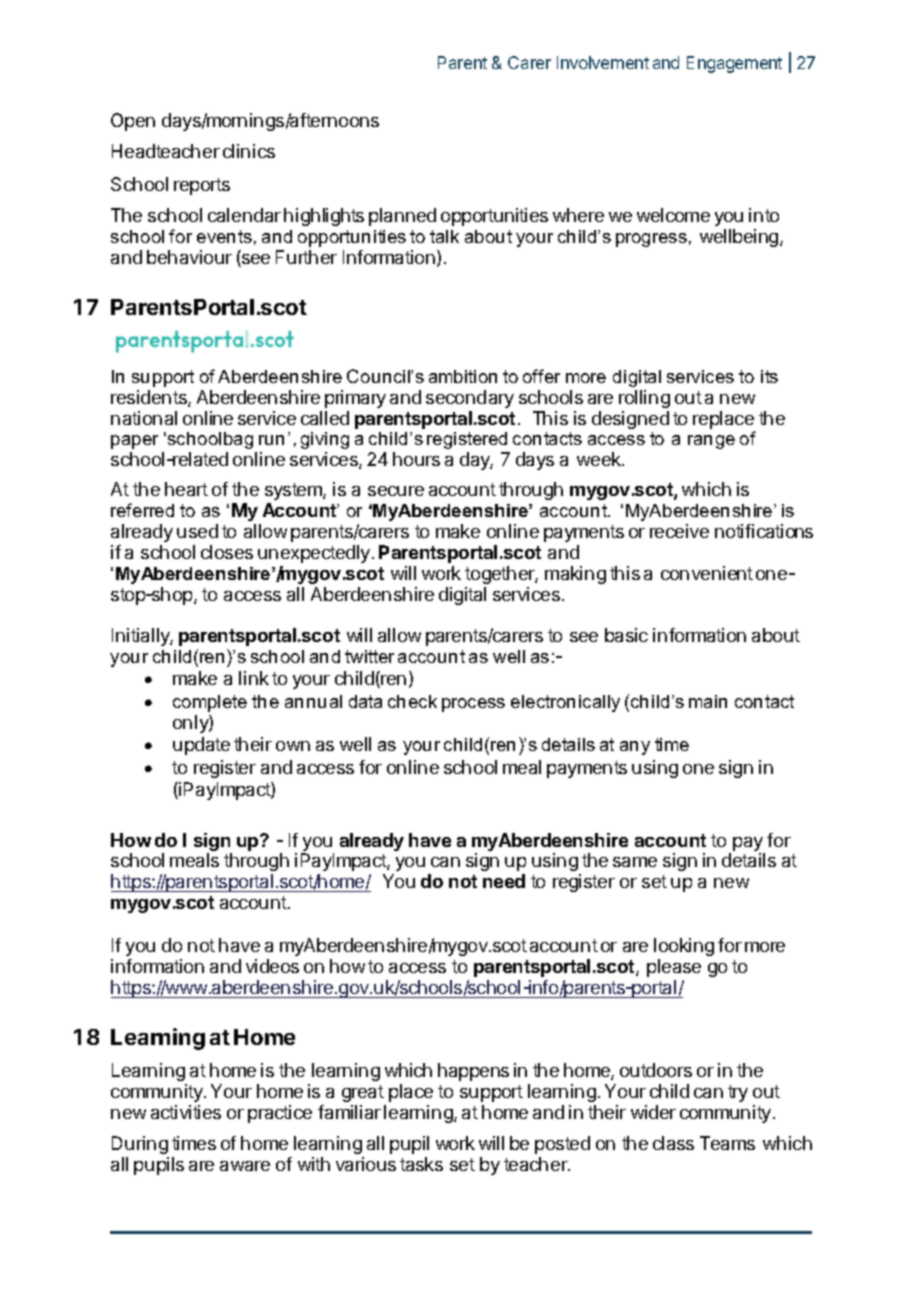 Image resolution: width=924 pixels, height=1308 pixels. I want to click on process, so click(473, 705).
